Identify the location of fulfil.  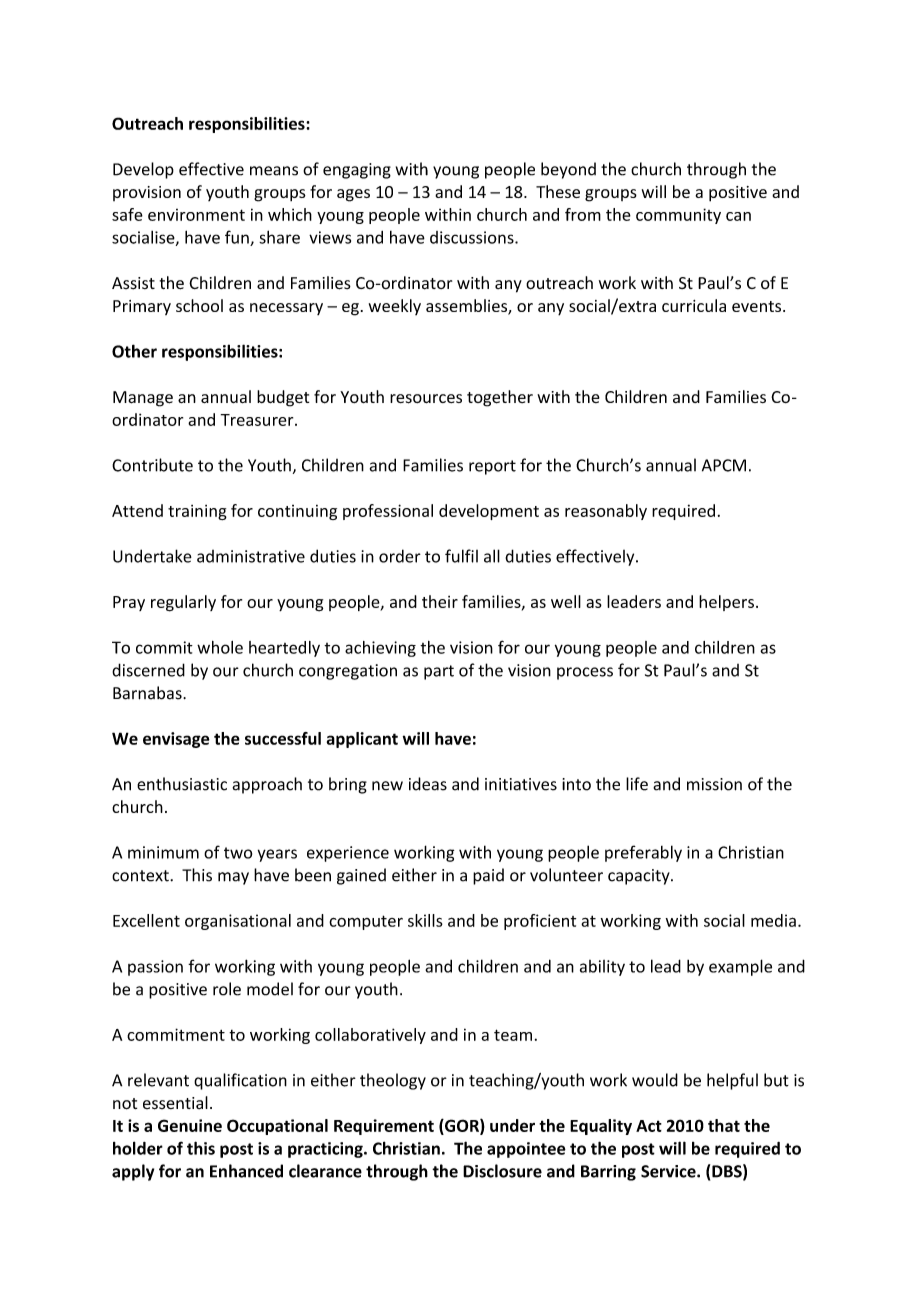
(461, 556).
